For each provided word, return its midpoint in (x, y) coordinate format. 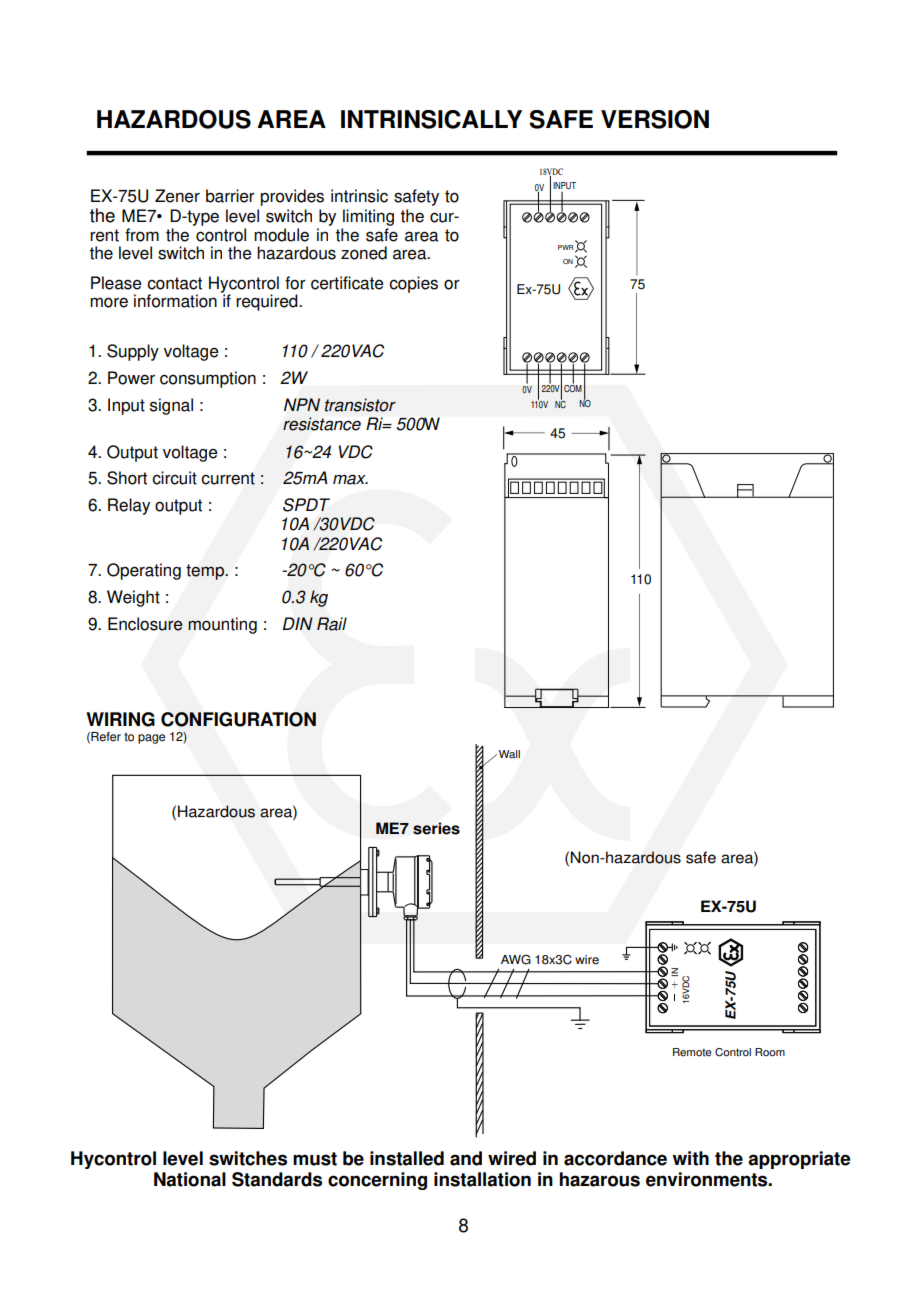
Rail (332, 624)
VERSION (655, 119)
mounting (222, 625)
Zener (177, 196)
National (190, 1179)
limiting (368, 217)
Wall (509, 754)
